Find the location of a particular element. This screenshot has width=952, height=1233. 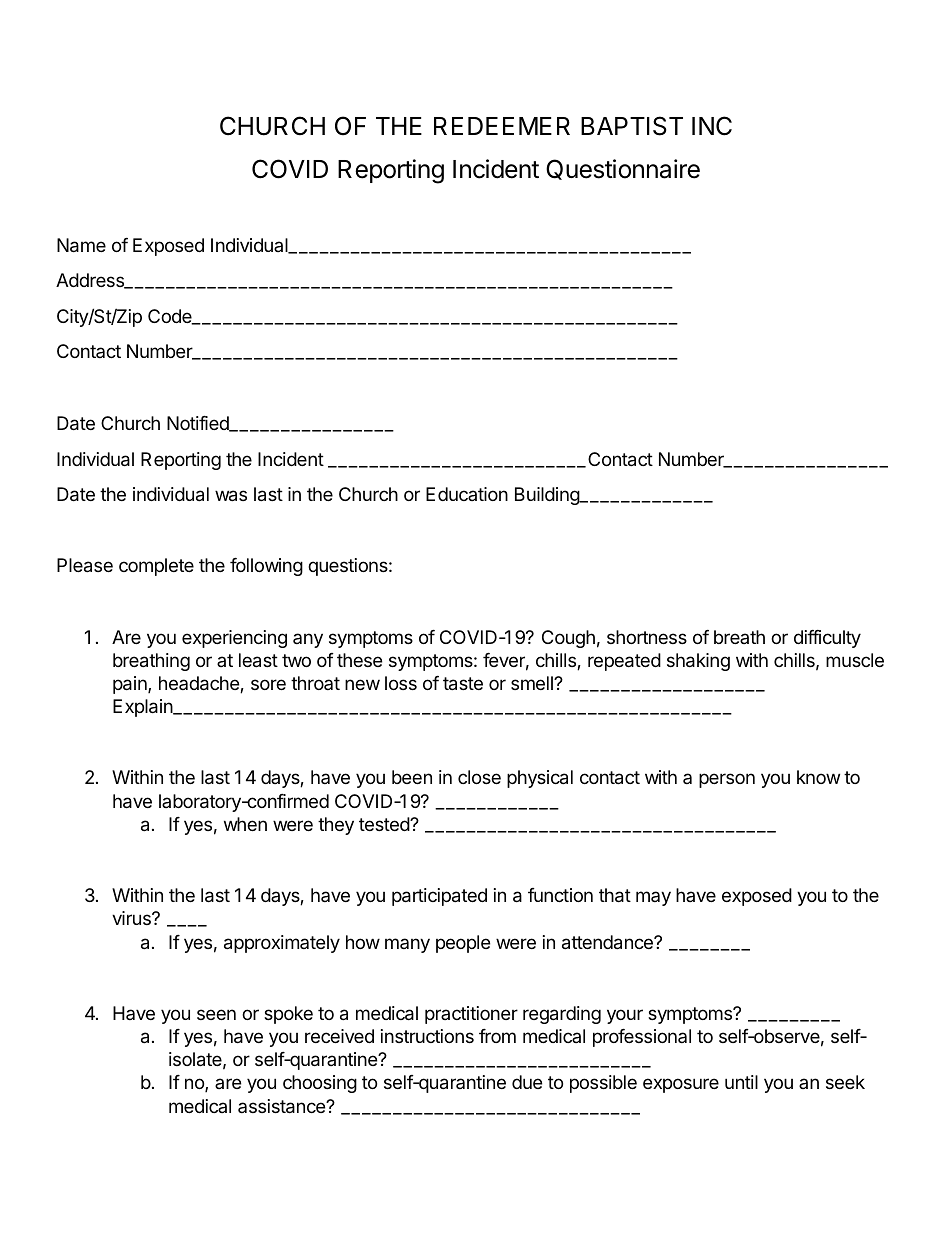

Name is located at coordinates (81, 245).
